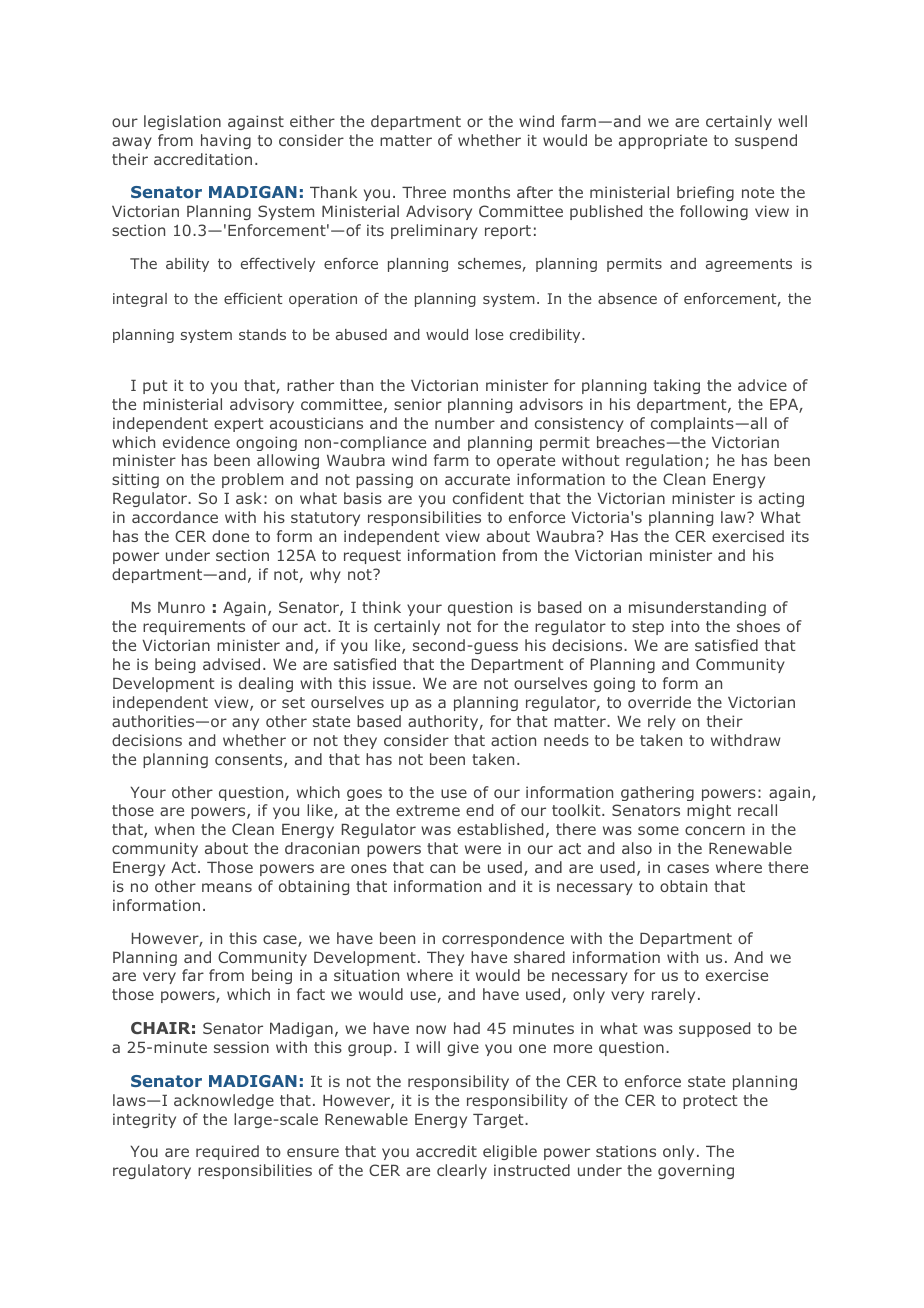 This document has width=924, height=1308. What do you see at coordinates (226, 141) in the document?
I see `having` at bounding box center [226, 141].
